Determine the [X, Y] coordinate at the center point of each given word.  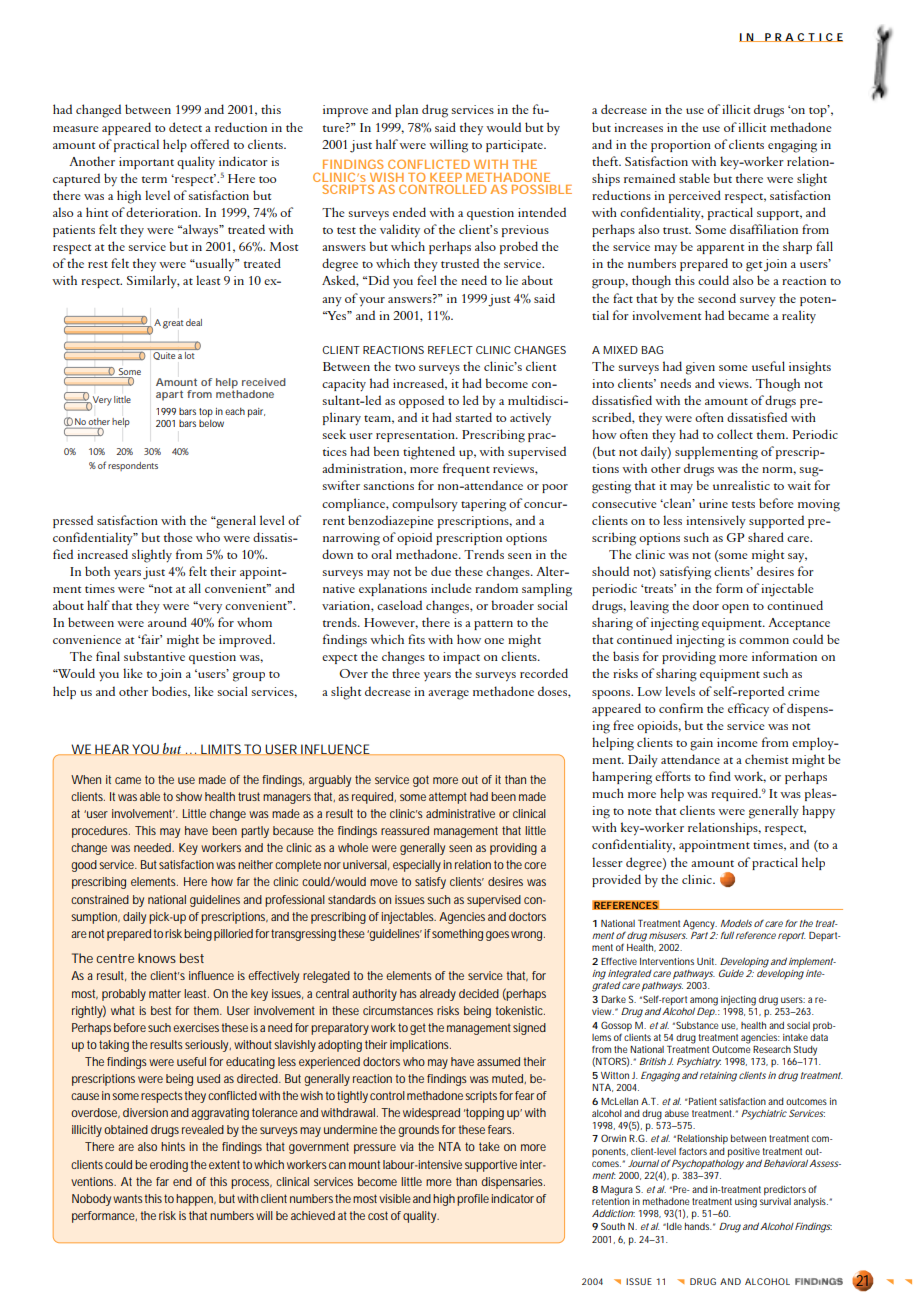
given [700, 368]
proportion [681, 146]
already [438, 995]
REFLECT [450, 350]
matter [165, 993]
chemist [766, 759]
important [146, 163]
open [735, 608]
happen [196, 1200]
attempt [448, 798]
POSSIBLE [542, 189]
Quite [164, 356]
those [178, 537]
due [441, 571]
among [704, 1001]
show [189, 796]
